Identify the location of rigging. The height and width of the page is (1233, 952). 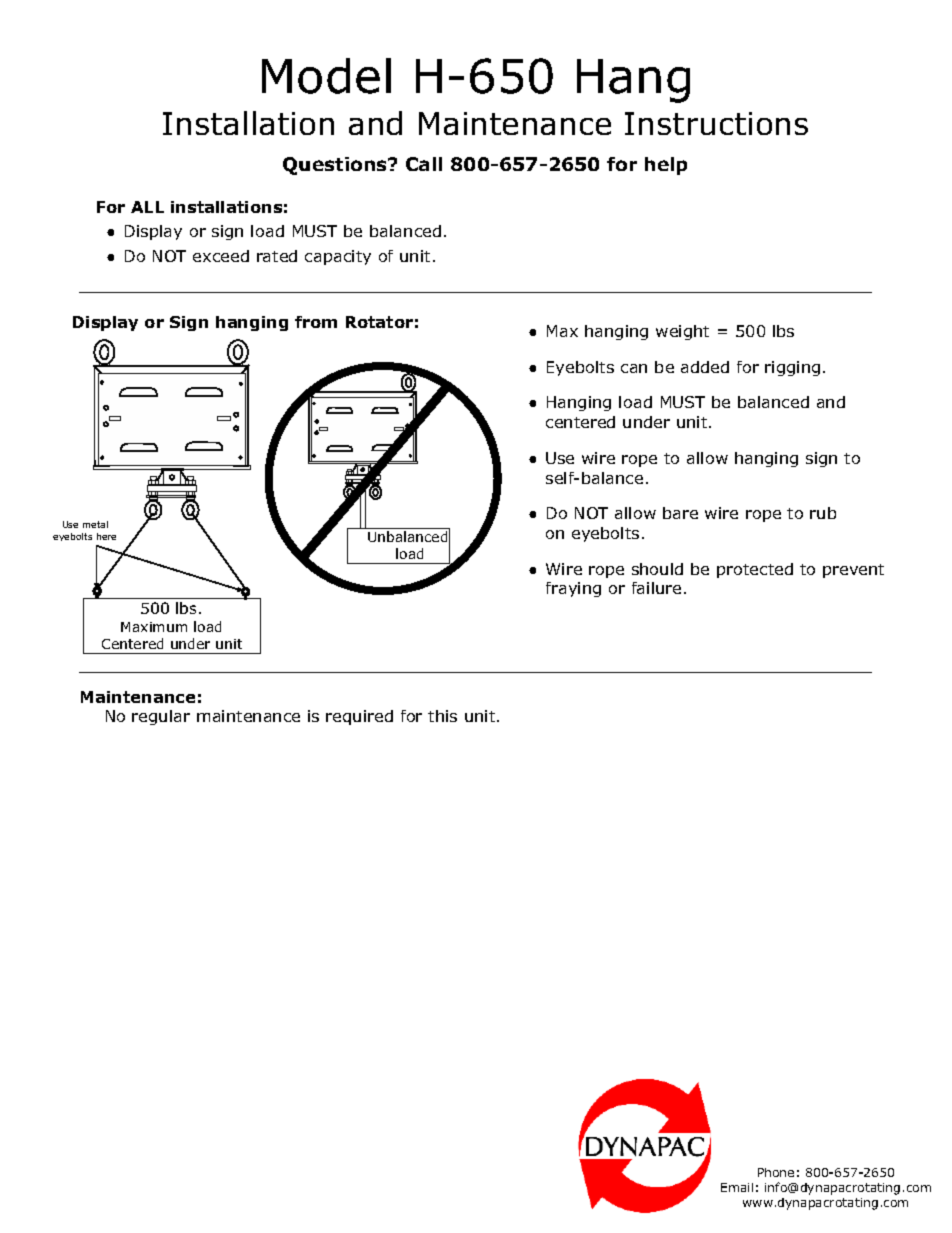
(792, 368).
